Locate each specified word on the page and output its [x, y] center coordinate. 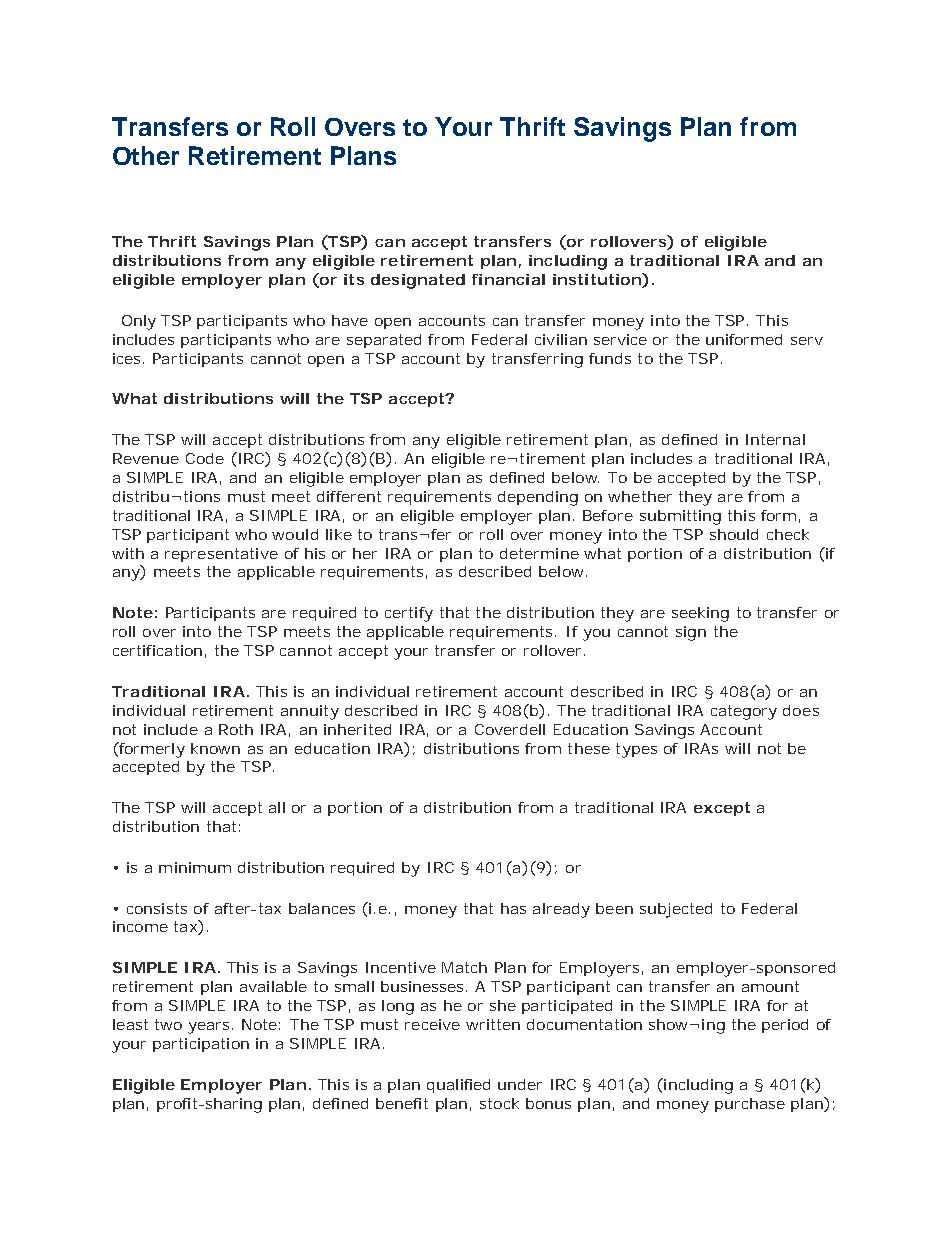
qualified [458, 1086]
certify [409, 614]
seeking [700, 614]
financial [508, 279]
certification [157, 650]
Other [146, 155]
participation [201, 1045]
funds [610, 358]
